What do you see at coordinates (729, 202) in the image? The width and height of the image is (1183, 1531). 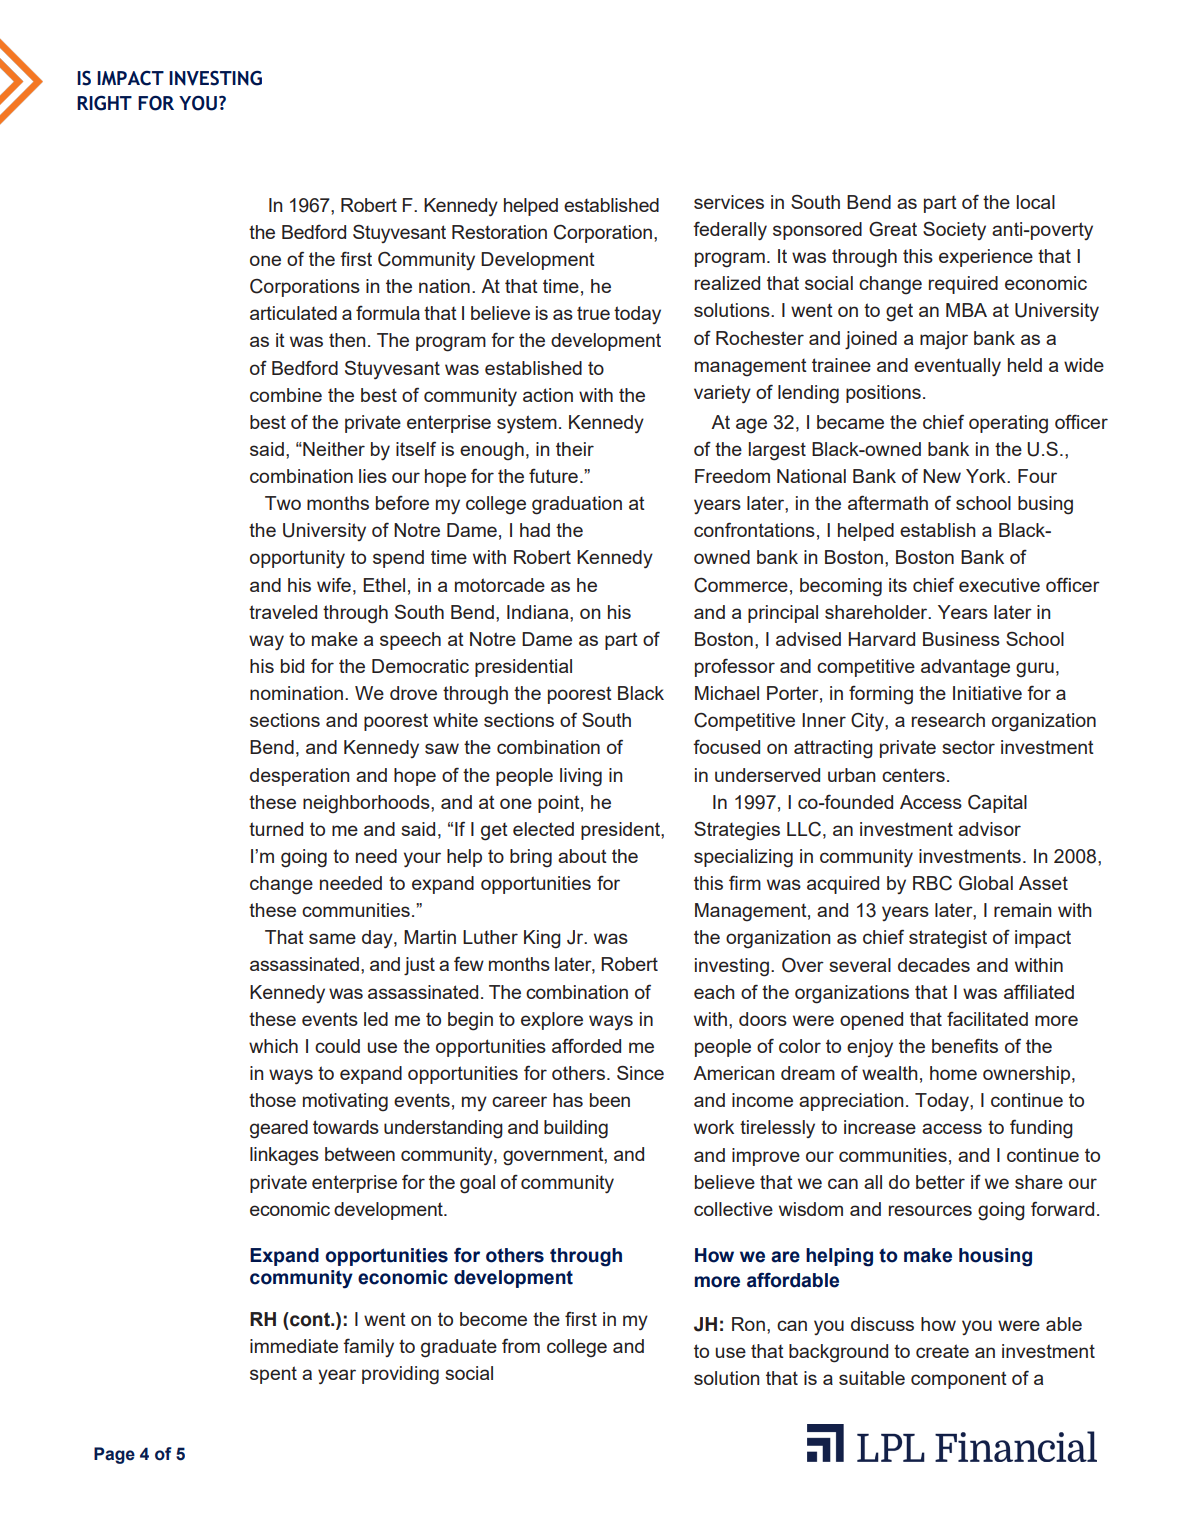 I see `services` at bounding box center [729, 202].
